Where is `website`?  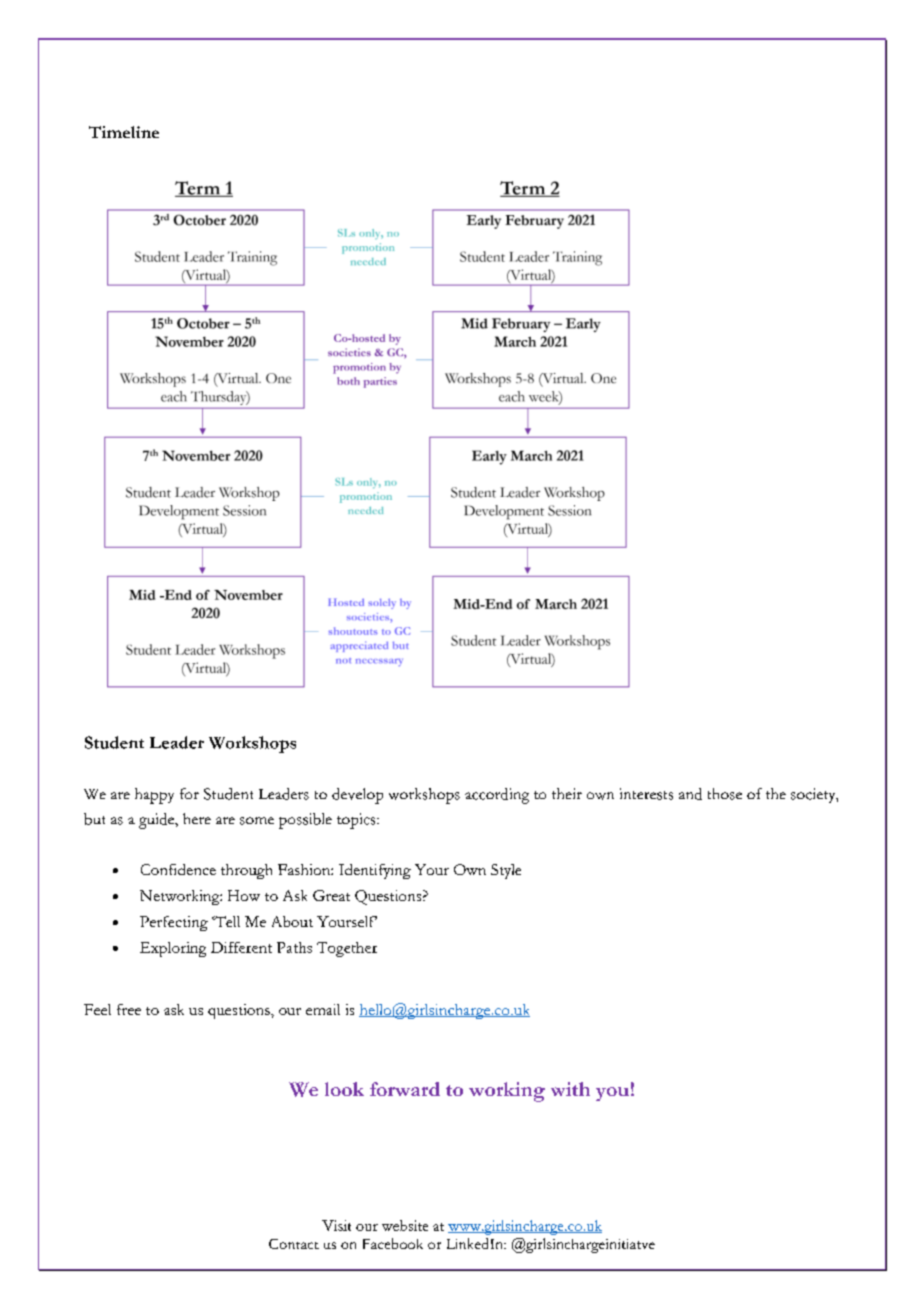 website is located at coordinates (405, 1225).
